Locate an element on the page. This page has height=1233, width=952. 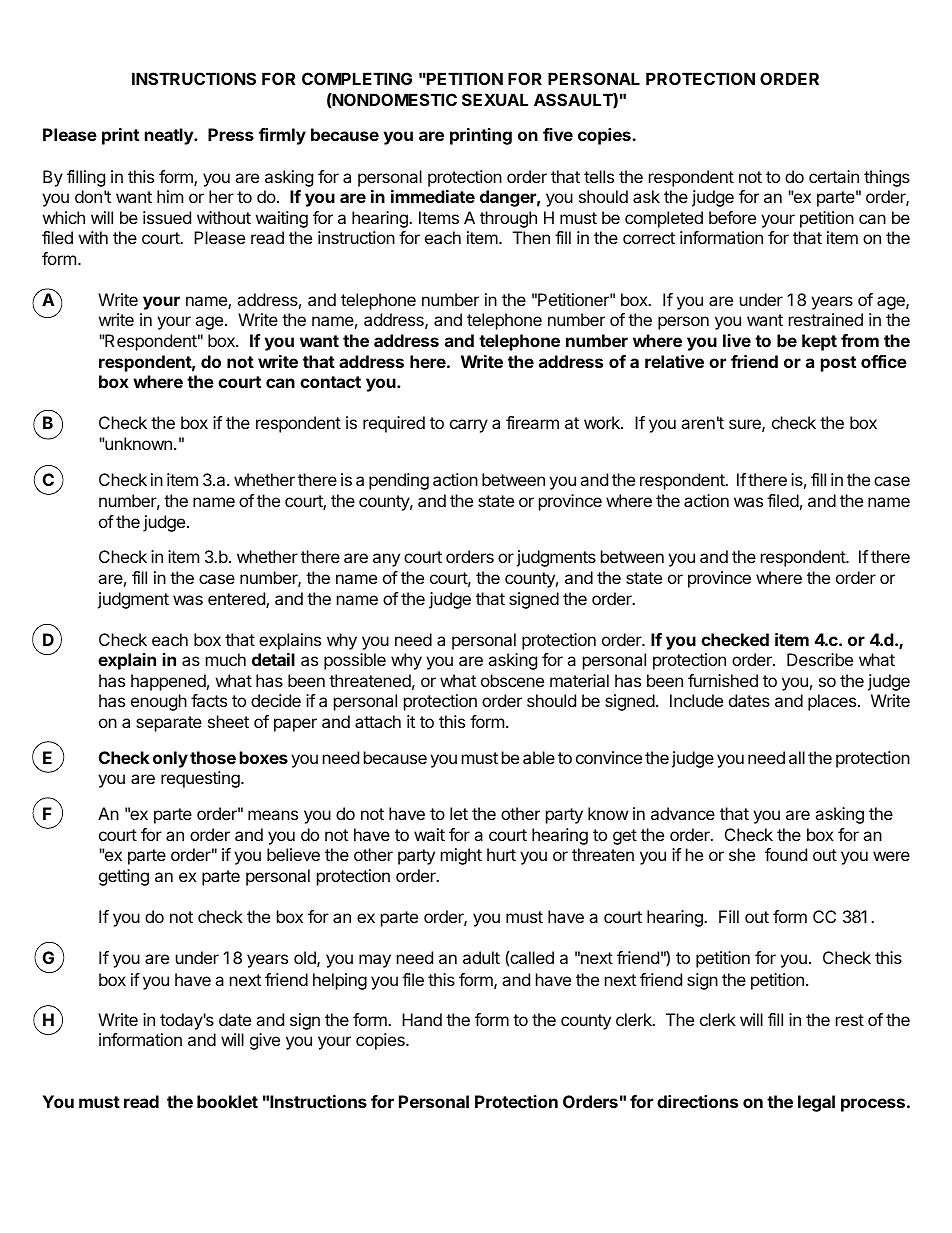
pending is located at coordinates (399, 481).
